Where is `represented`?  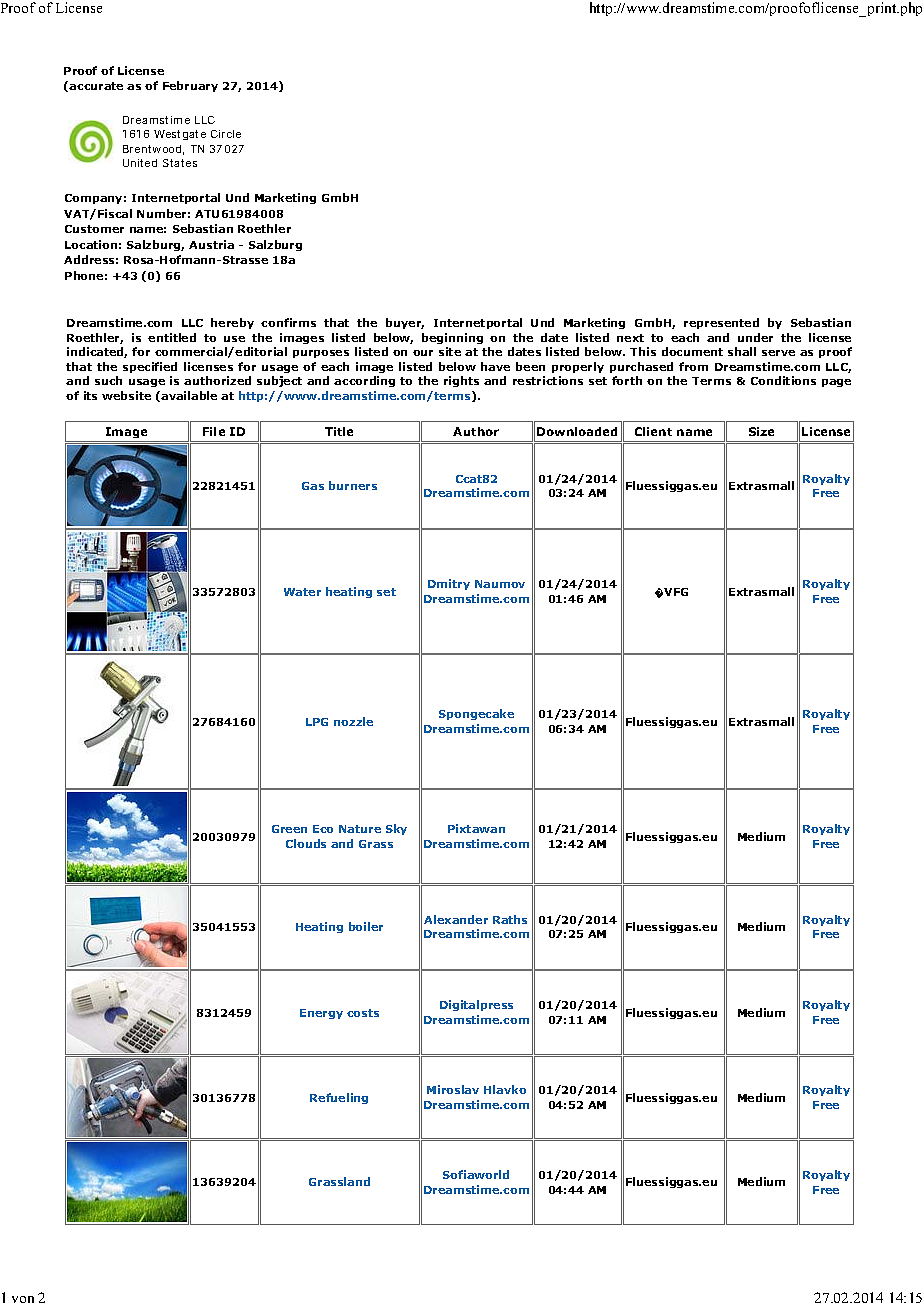 represented is located at coordinates (721, 323).
